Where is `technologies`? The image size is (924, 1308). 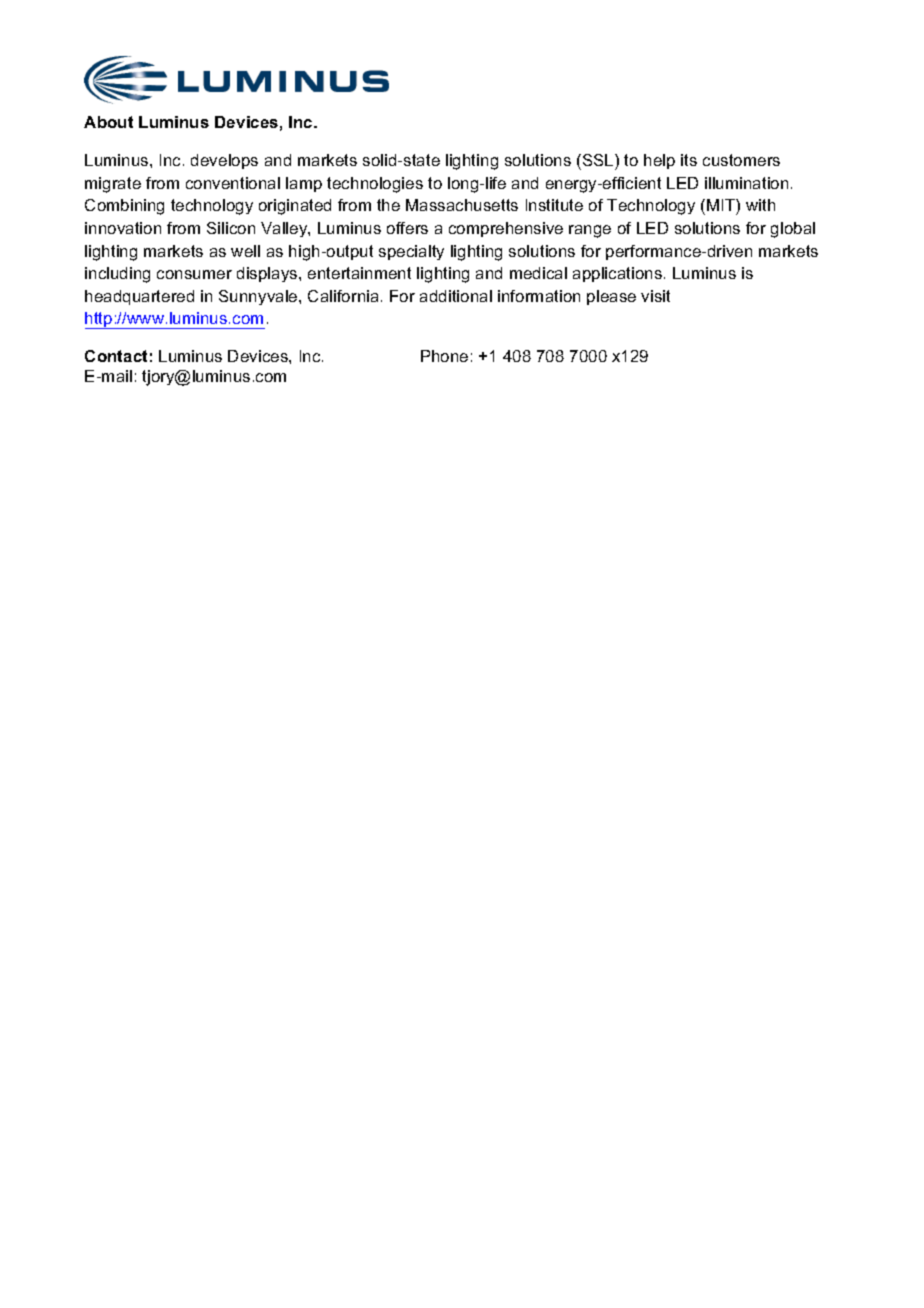
technologies is located at coordinates (375, 185).
